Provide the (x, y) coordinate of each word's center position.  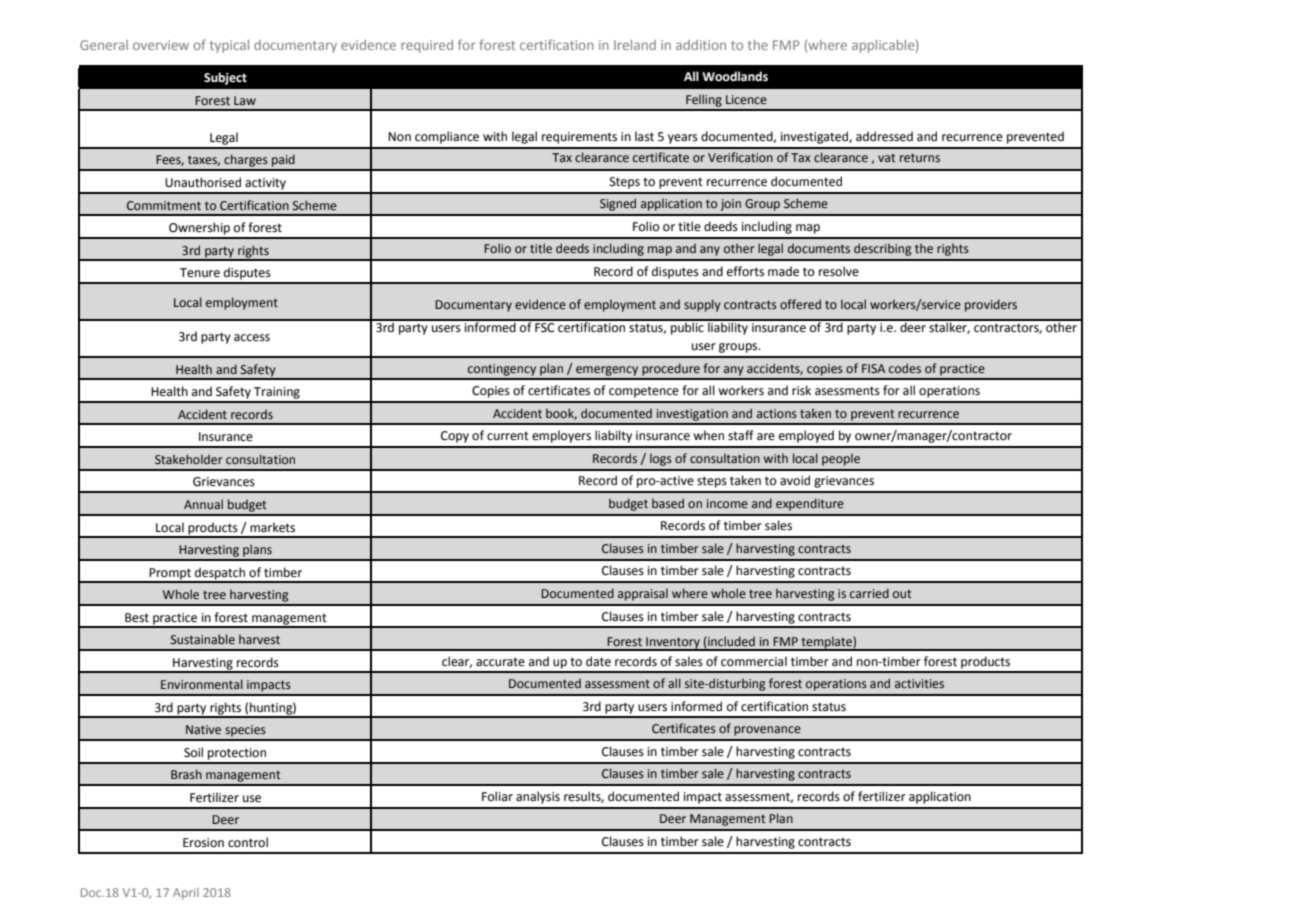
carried (869, 593)
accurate (500, 662)
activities (919, 683)
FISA (873, 368)
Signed (618, 204)
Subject (225, 78)
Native (203, 729)
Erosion (203, 843)
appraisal (643, 594)
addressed (884, 136)
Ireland (635, 45)
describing (882, 249)
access (252, 338)
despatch (220, 574)
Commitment (164, 205)
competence (644, 392)
